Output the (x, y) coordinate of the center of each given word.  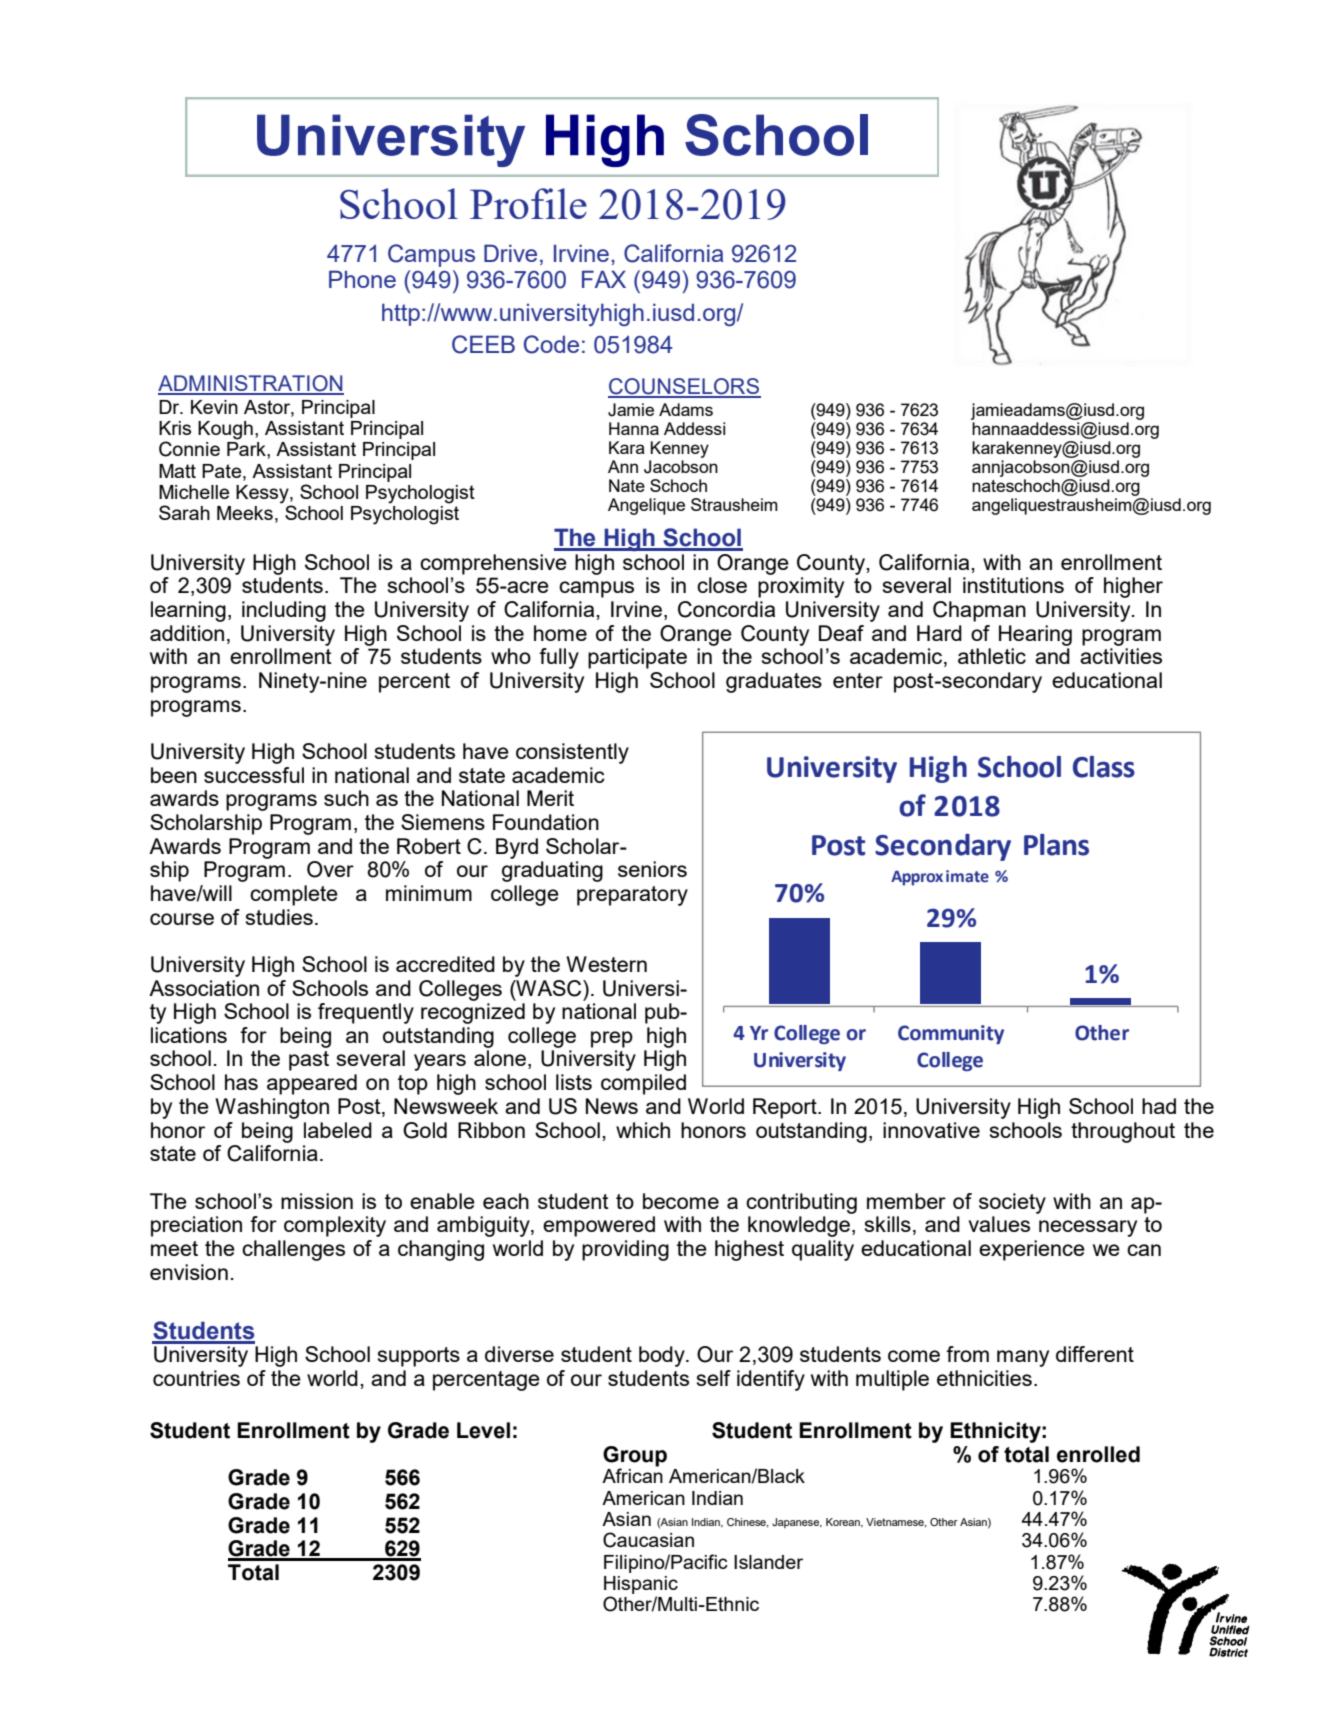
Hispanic (641, 1585)
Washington (272, 1108)
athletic (992, 656)
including (284, 611)
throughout (1123, 1132)
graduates (774, 682)
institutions (1013, 585)
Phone (362, 279)
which (643, 1130)
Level (483, 1430)
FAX (604, 279)
